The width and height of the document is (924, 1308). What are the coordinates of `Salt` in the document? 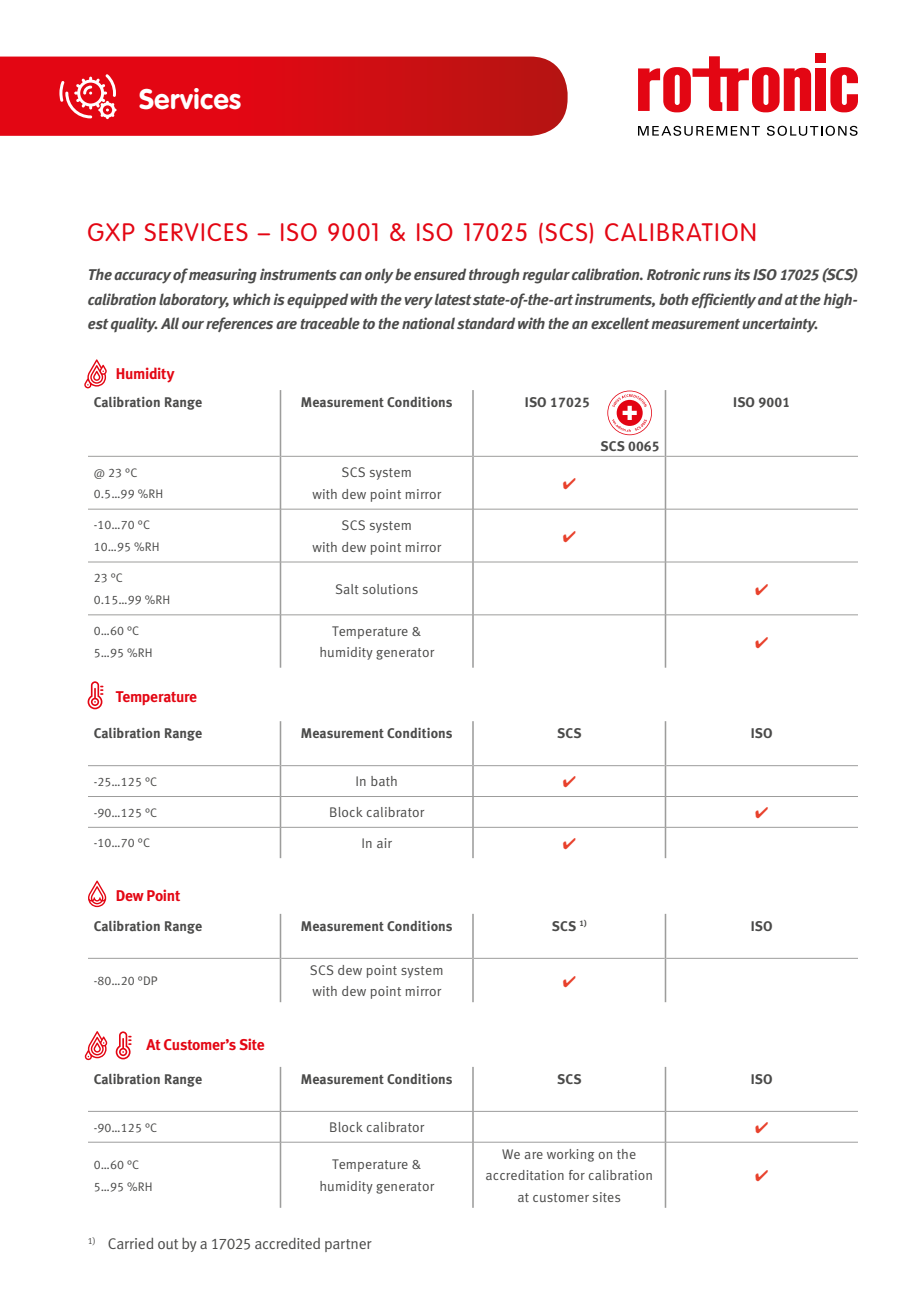 It's located at (347, 589).
